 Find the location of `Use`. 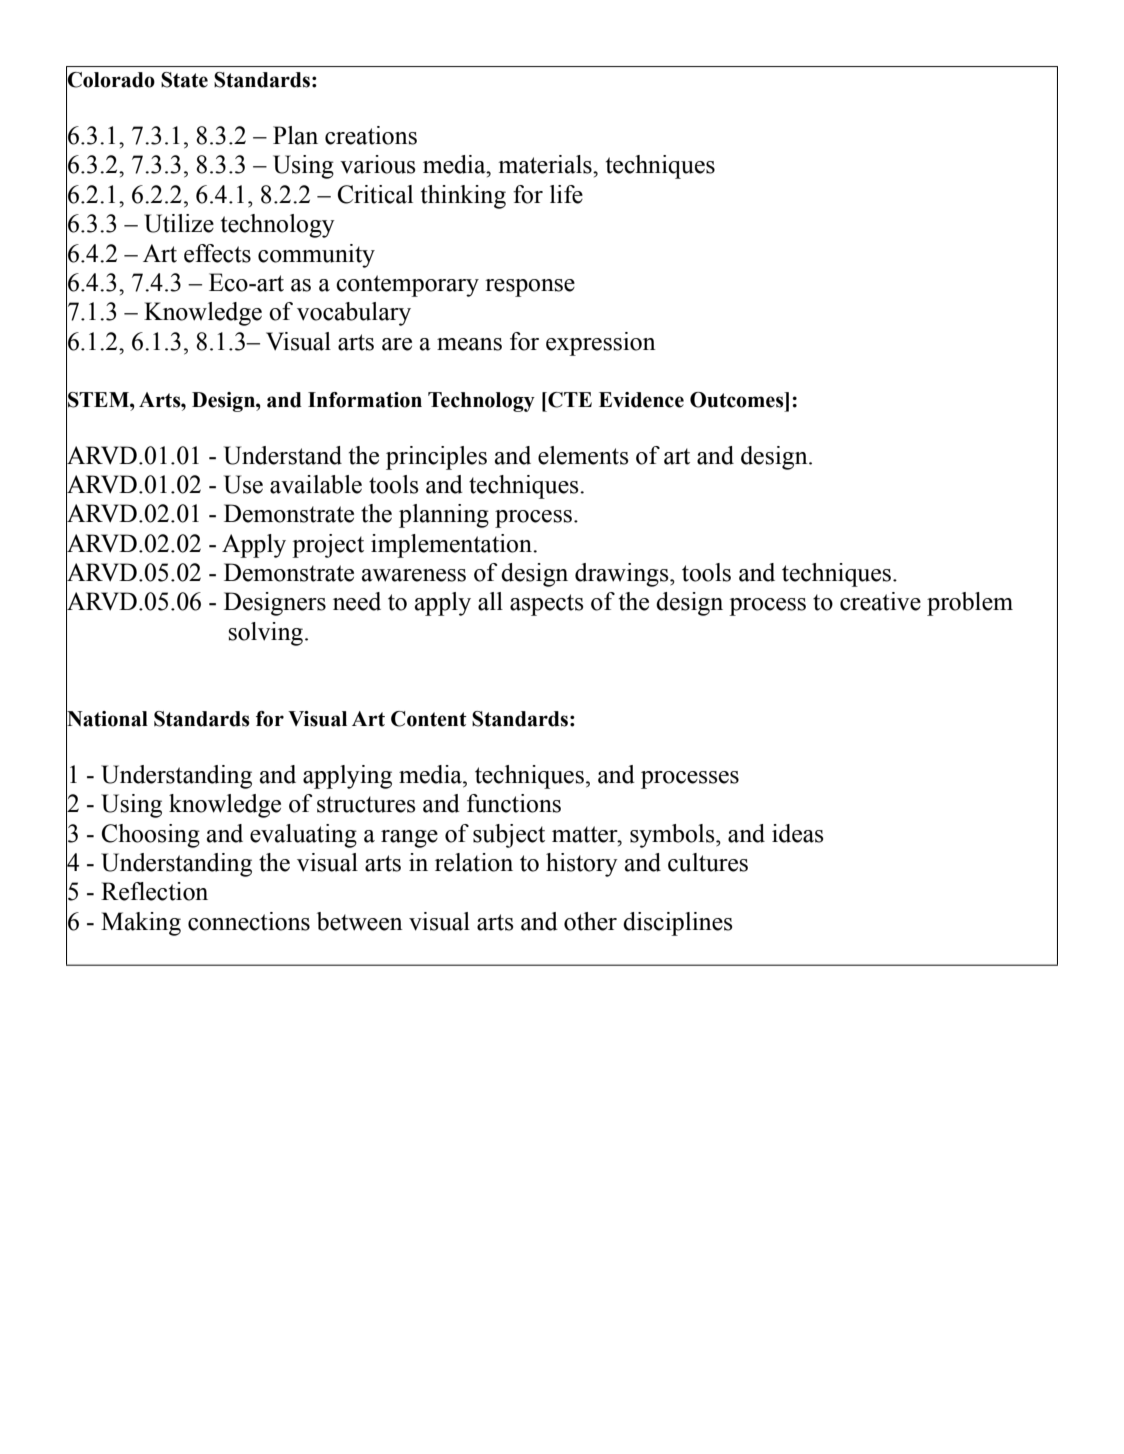

Use is located at coordinates (243, 484).
